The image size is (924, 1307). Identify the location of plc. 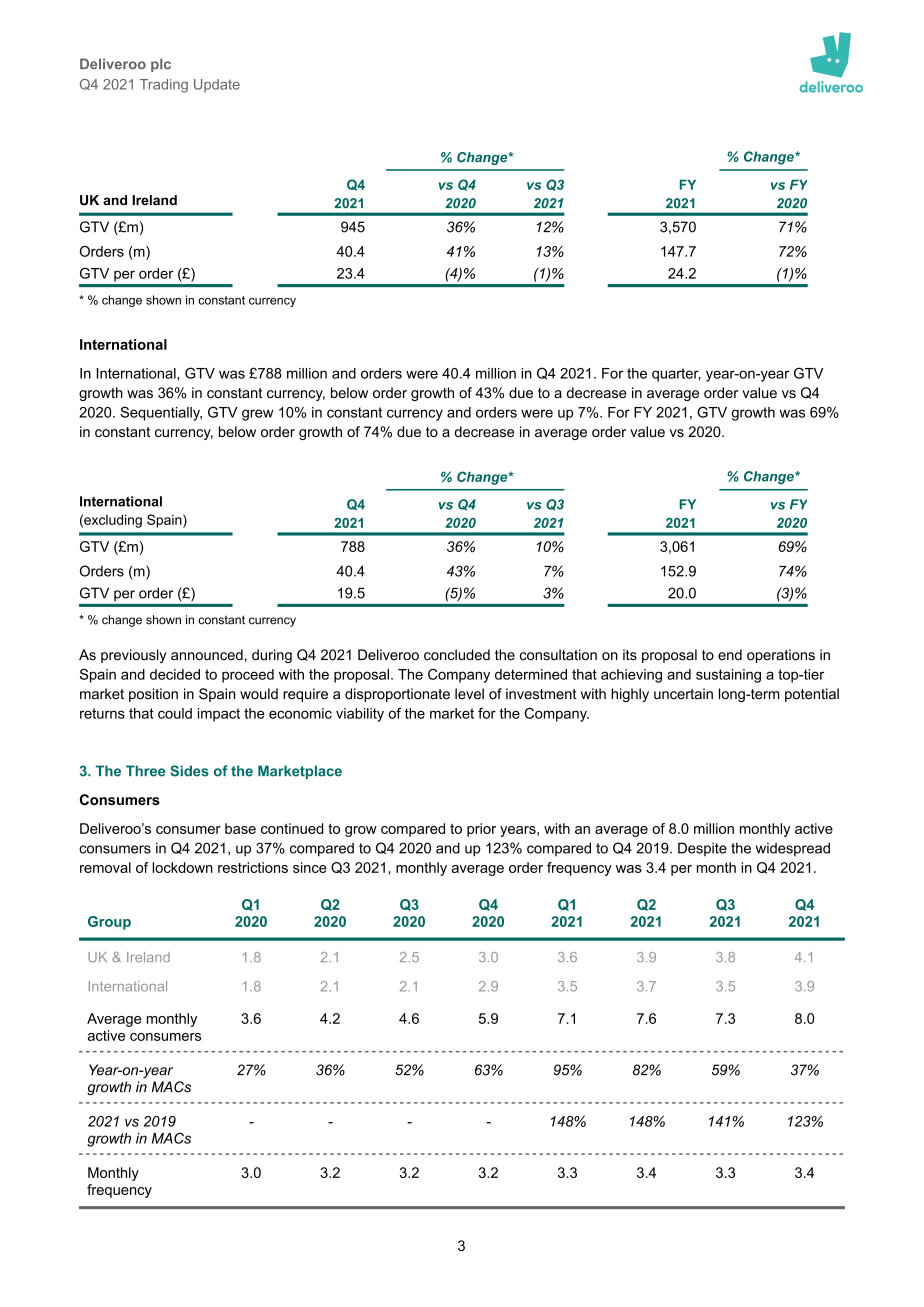
(161, 65).
